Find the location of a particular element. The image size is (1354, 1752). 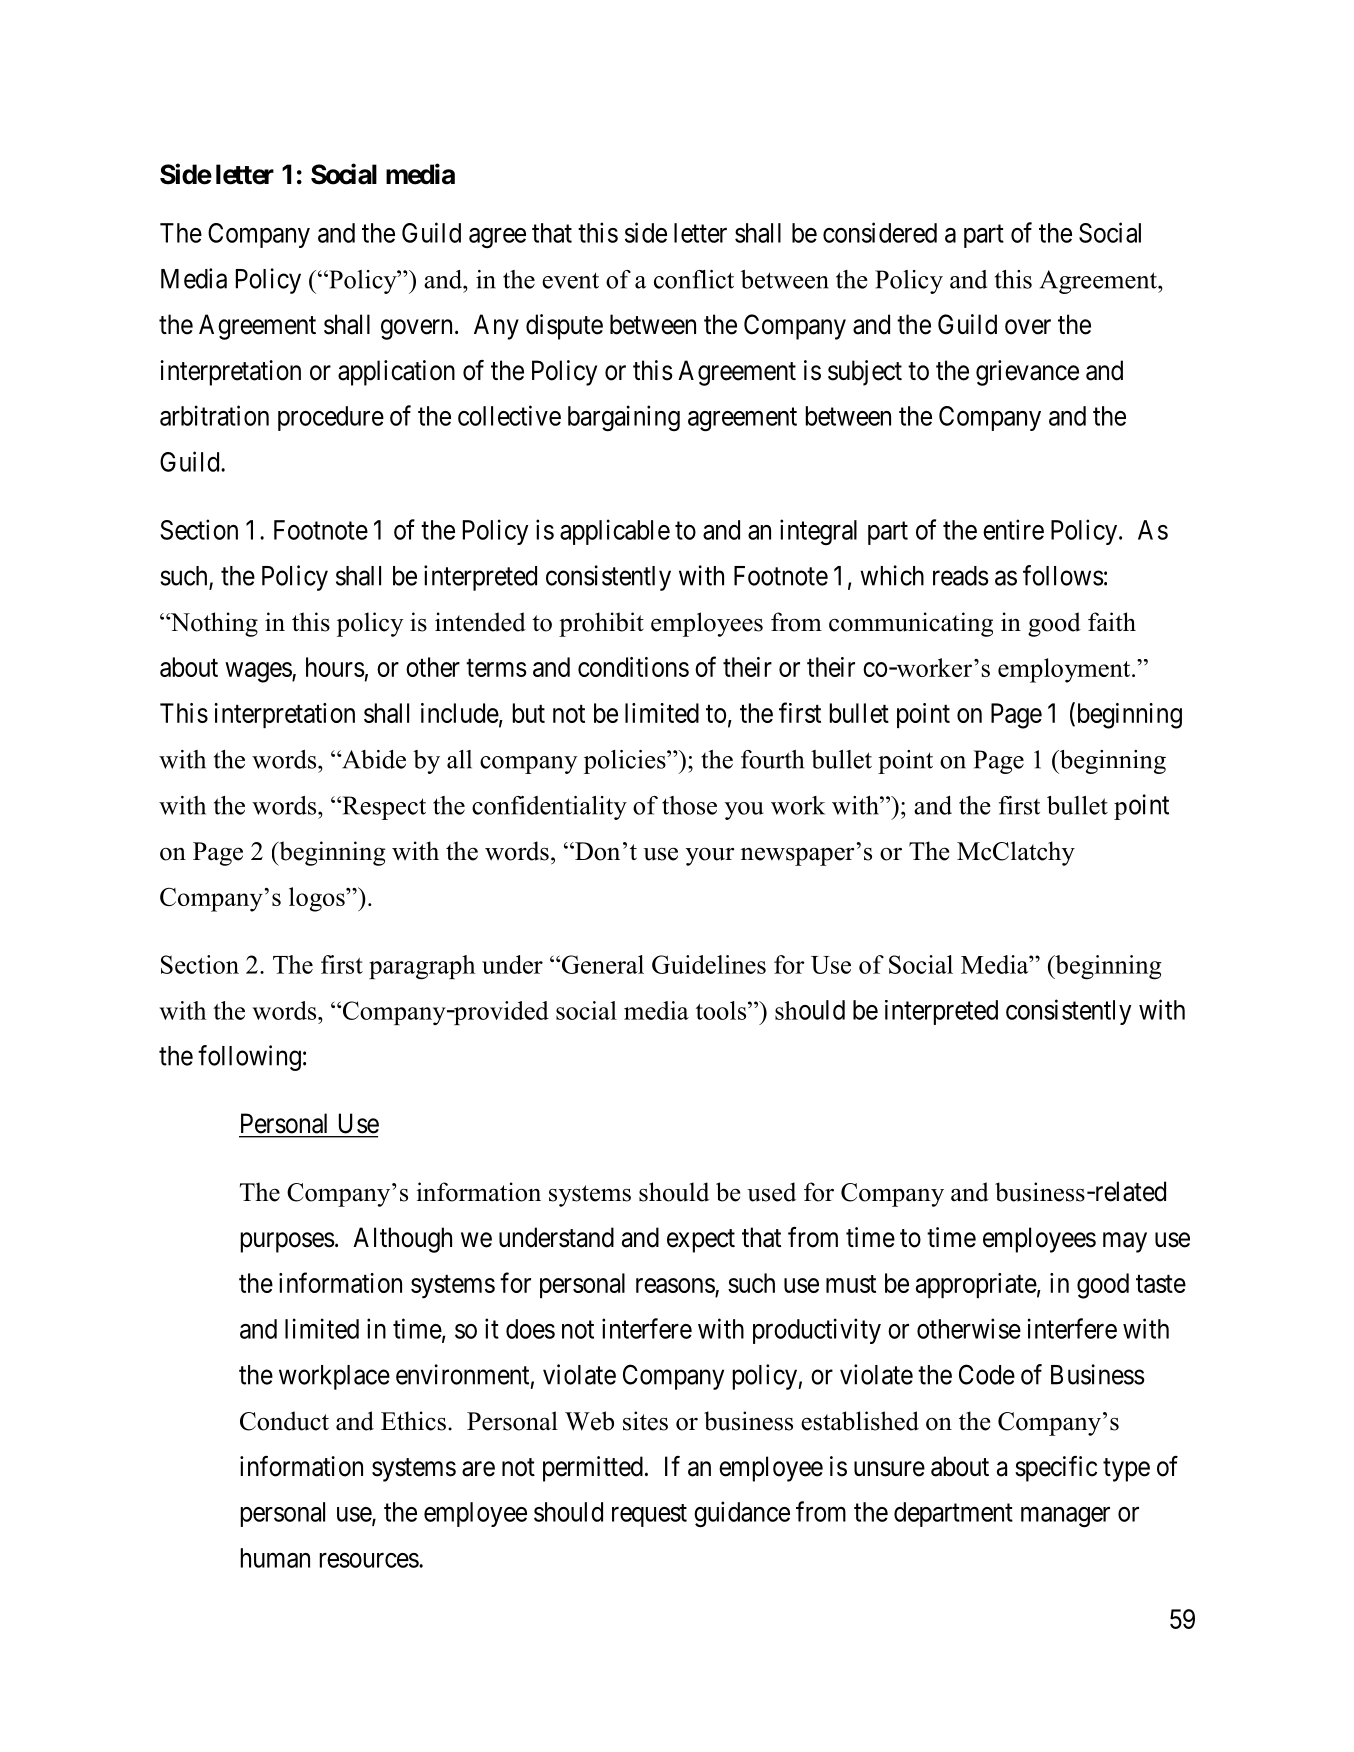

employment is located at coordinates (1065, 670).
